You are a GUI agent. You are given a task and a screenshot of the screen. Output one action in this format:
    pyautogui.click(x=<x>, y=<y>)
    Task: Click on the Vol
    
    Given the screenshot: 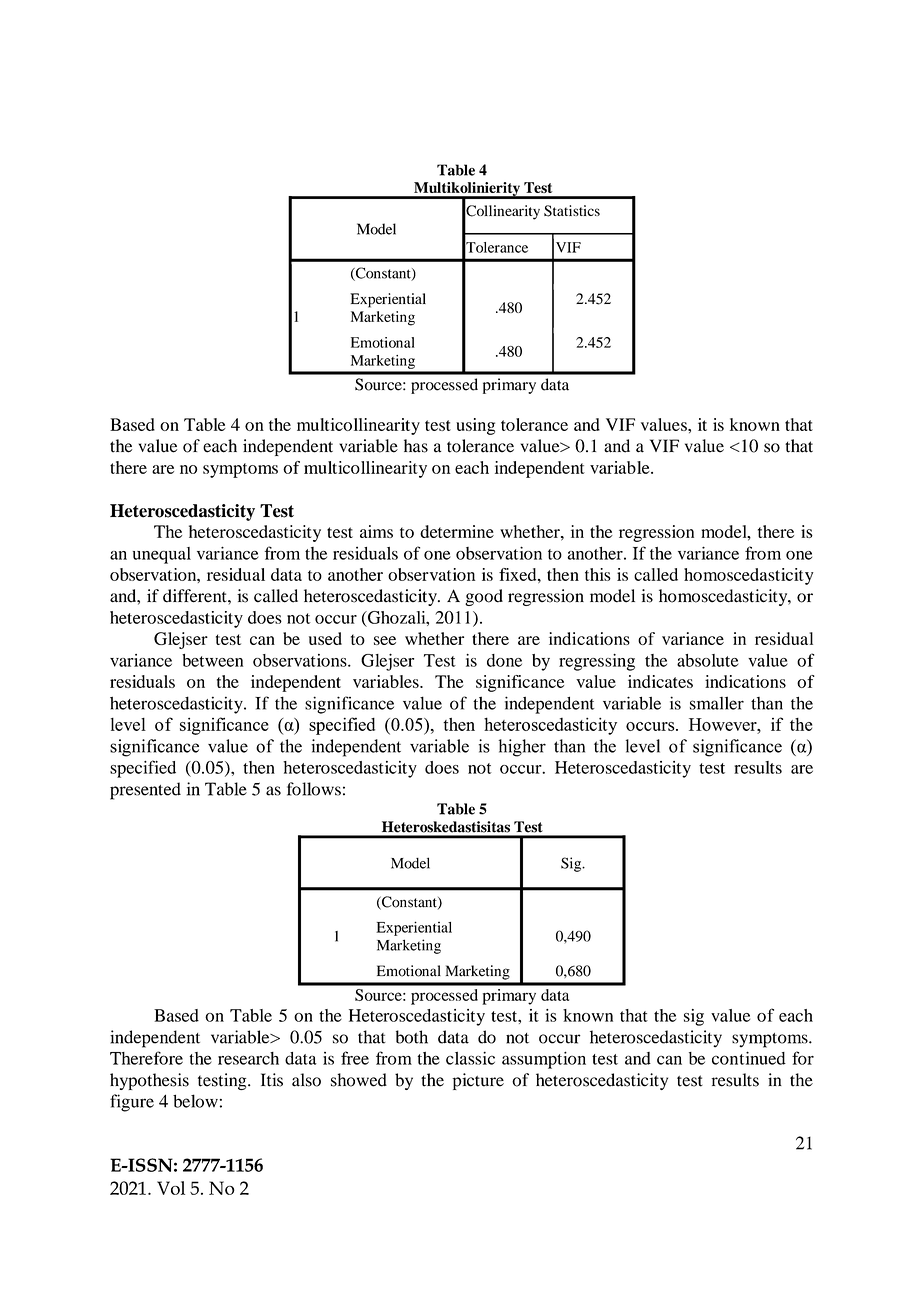 What is the action you would take?
    pyautogui.click(x=171, y=1188)
